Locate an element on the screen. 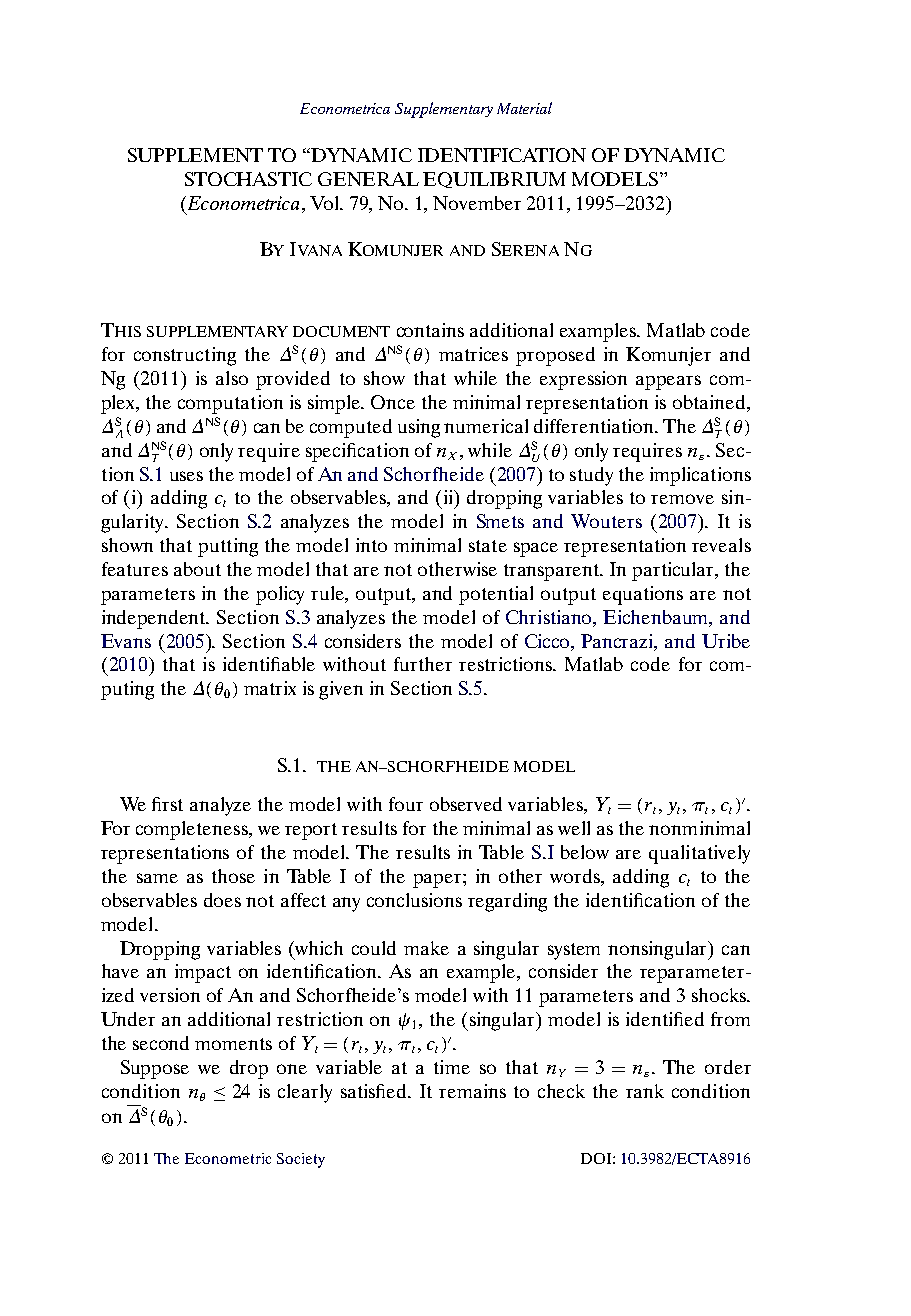  further is located at coordinates (423, 664).
